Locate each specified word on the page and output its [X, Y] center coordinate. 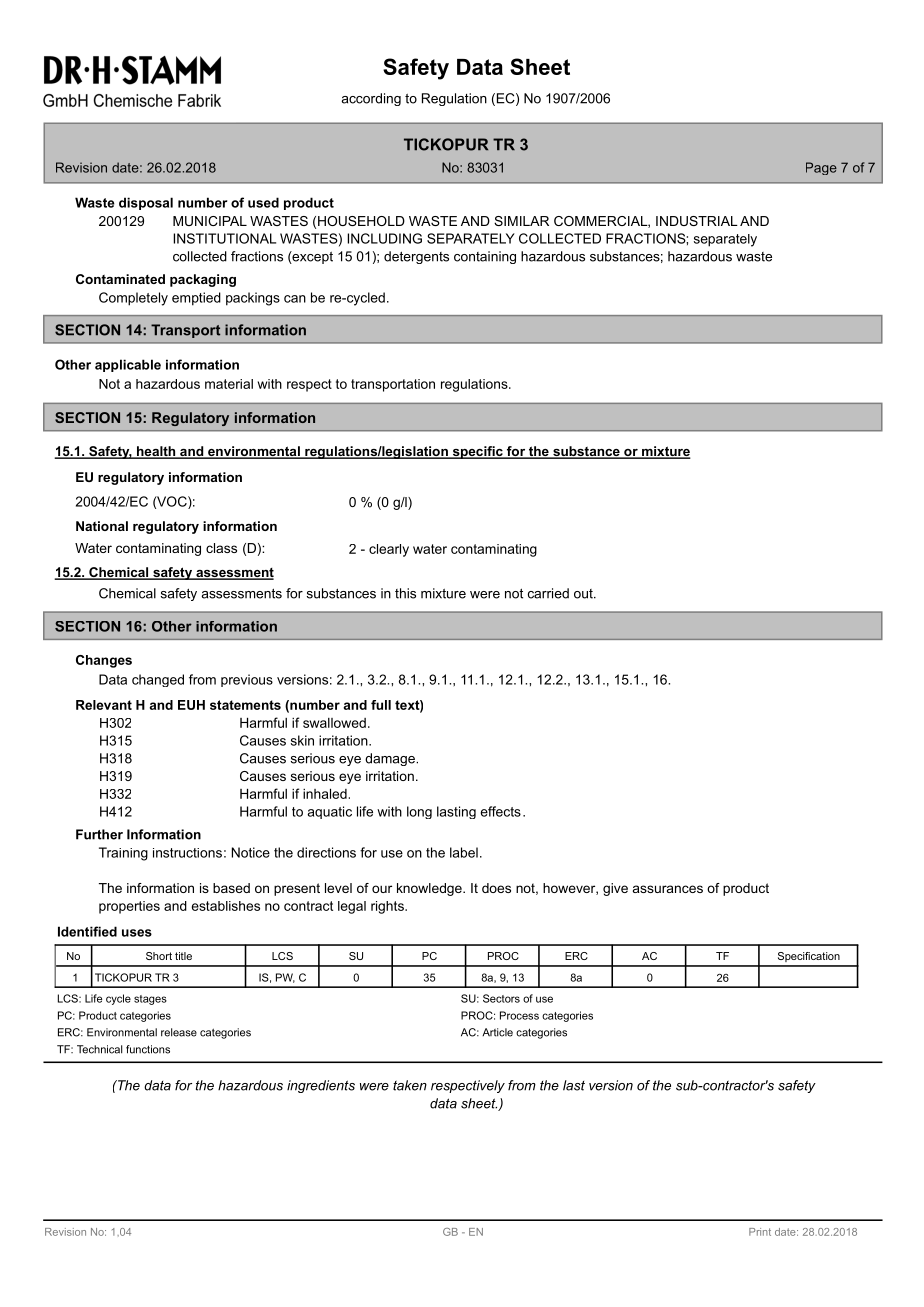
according [371, 99]
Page [821, 168]
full [381, 705]
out [584, 594]
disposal [146, 203]
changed [158, 680]
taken [410, 1085]
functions [148, 1049]
